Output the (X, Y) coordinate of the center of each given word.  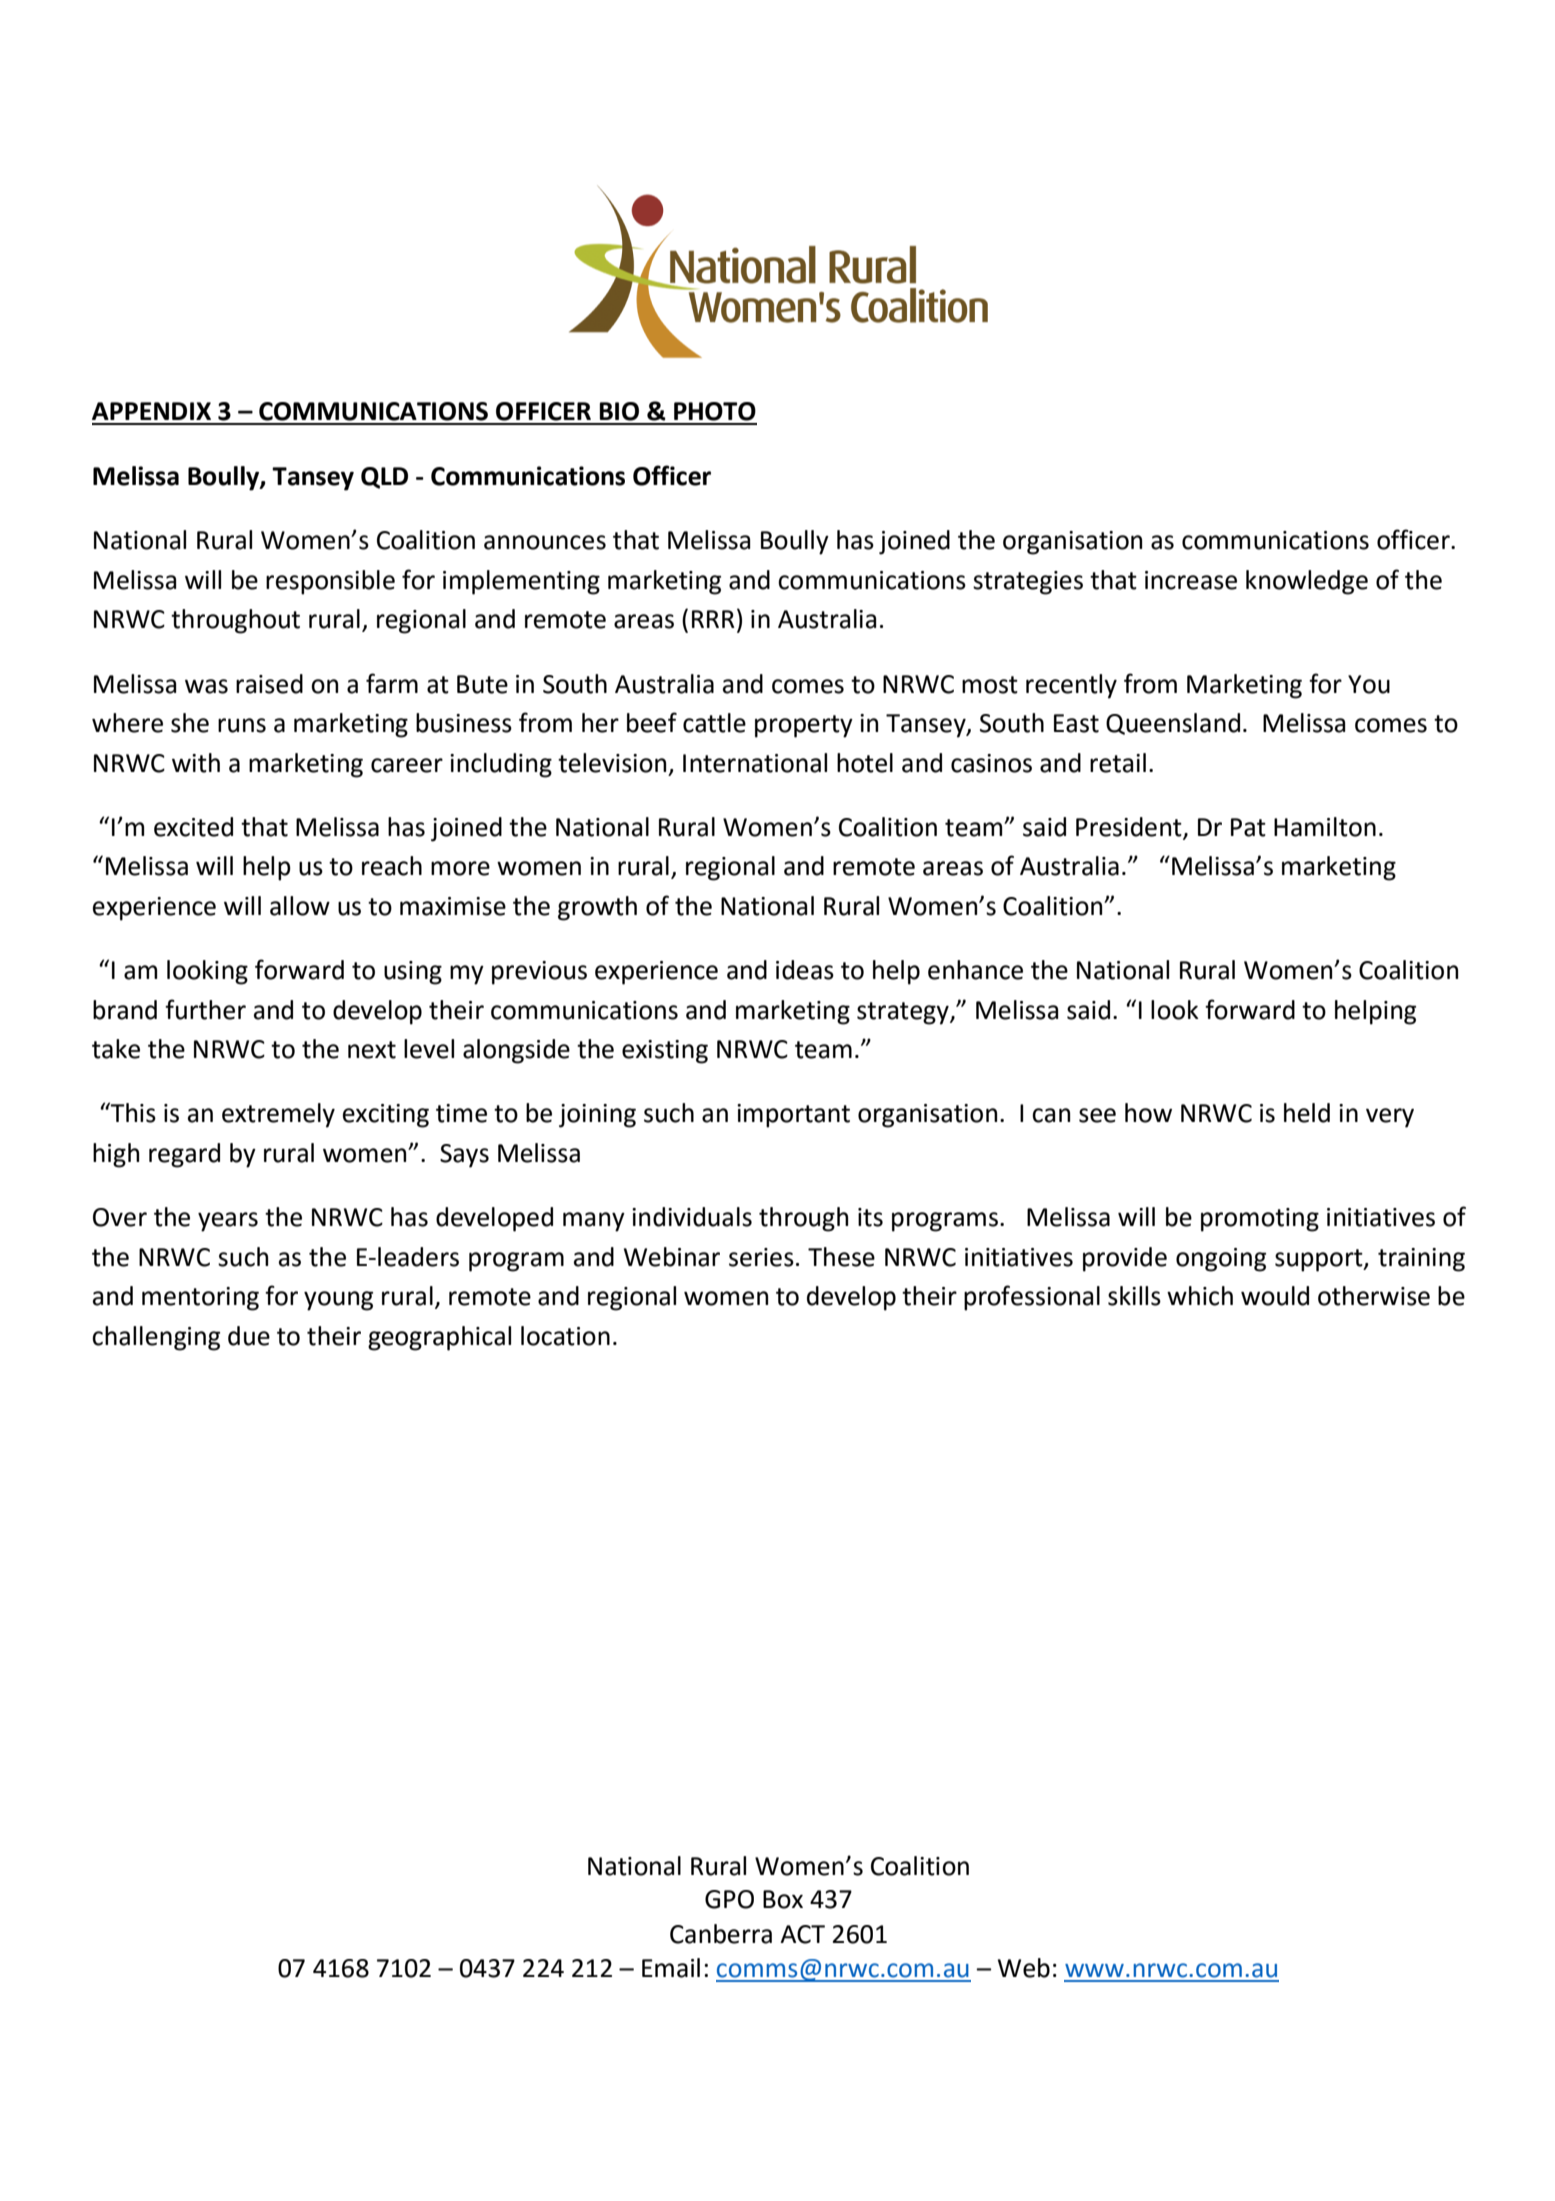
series (761, 1257)
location (565, 1336)
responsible (330, 582)
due (249, 1336)
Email (671, 1968)
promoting (1260, 1220)
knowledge (1307, 582)
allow (300, 906)
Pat (1248, 827)
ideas (805, 970)
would (1275, 1296)
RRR (713, 619)
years (228, 1222)
